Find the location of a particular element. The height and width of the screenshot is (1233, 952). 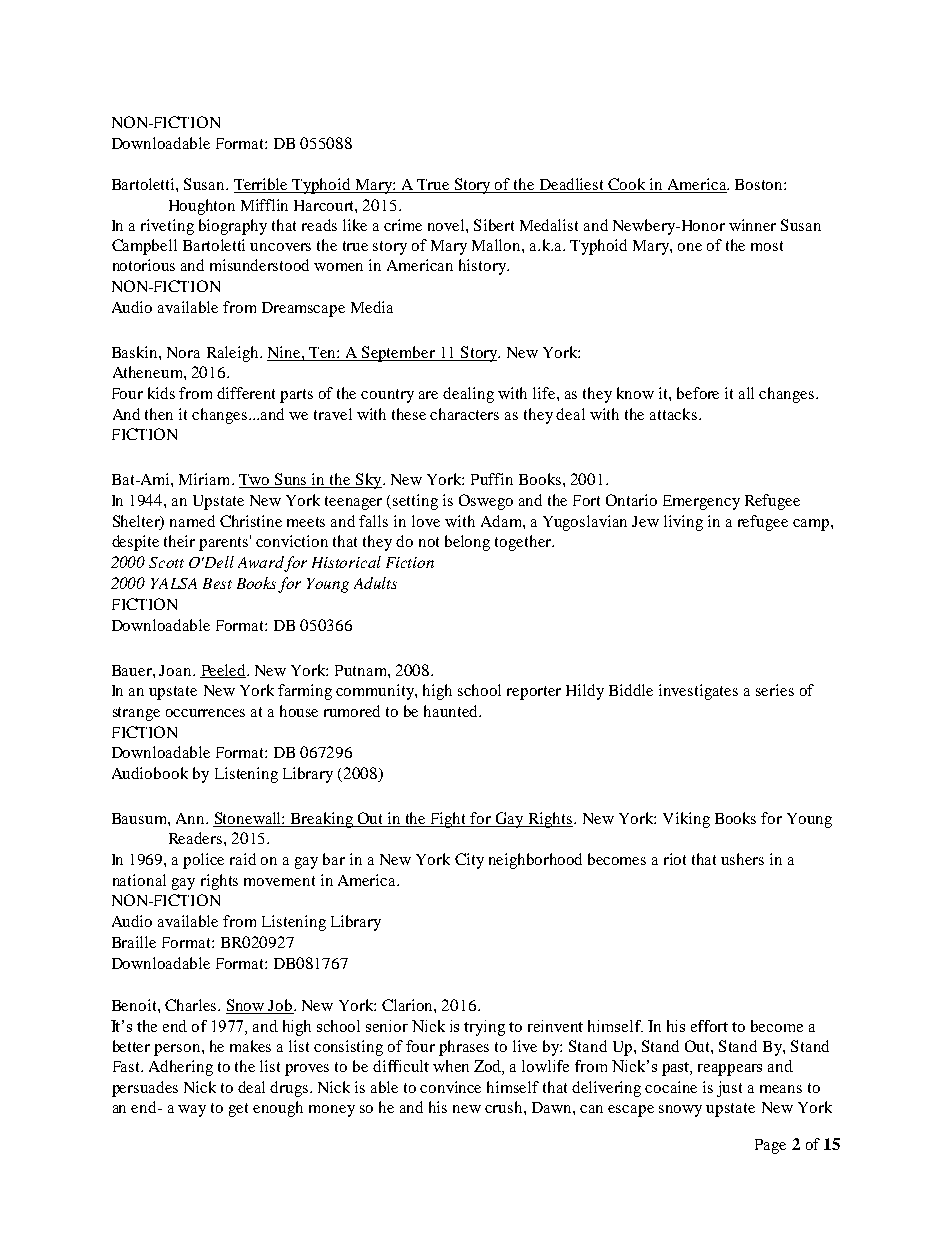

Peeled is located at coordinates (224, 671).
